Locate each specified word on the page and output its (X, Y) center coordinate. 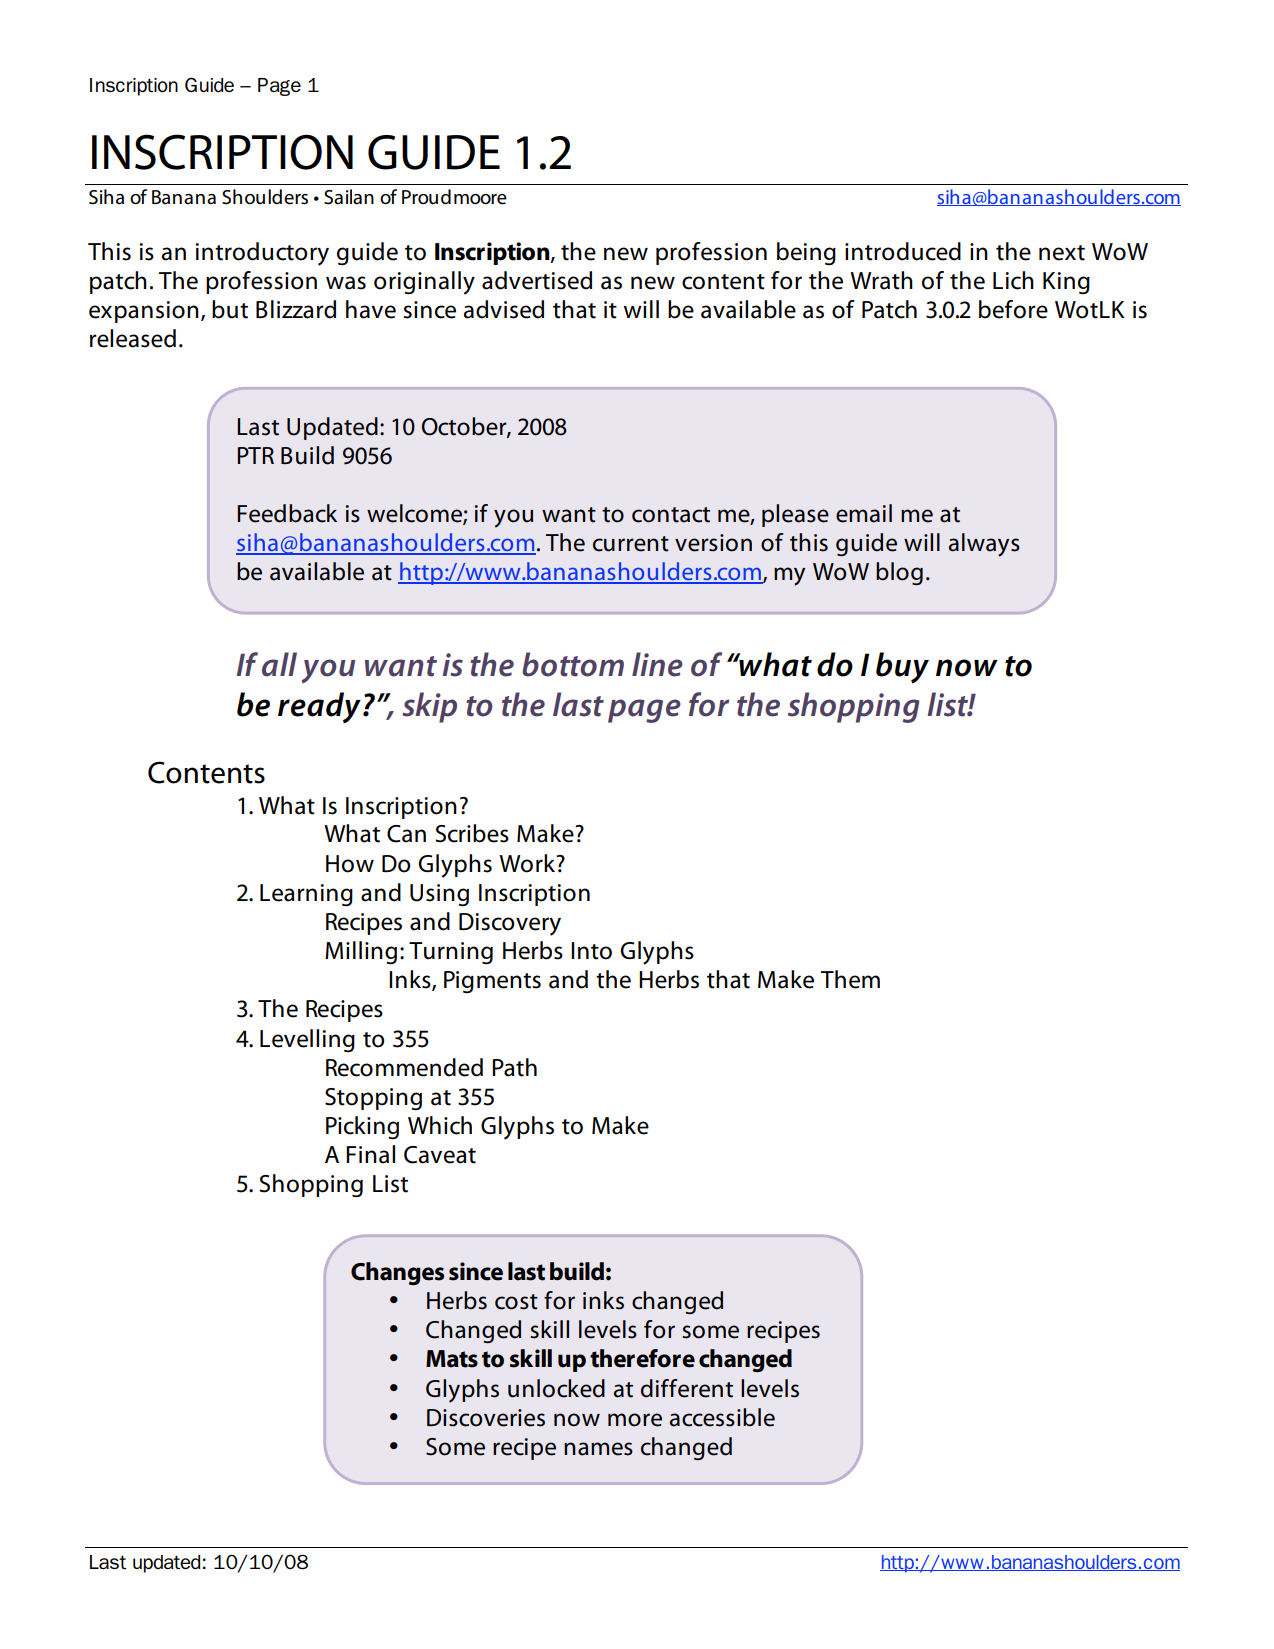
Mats (452, 1359)
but (230, 309)
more (635, 1420)
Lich (1013, 280)
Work (528, 863)
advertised (537, 280)
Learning (306, 895)
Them (850, 979)
